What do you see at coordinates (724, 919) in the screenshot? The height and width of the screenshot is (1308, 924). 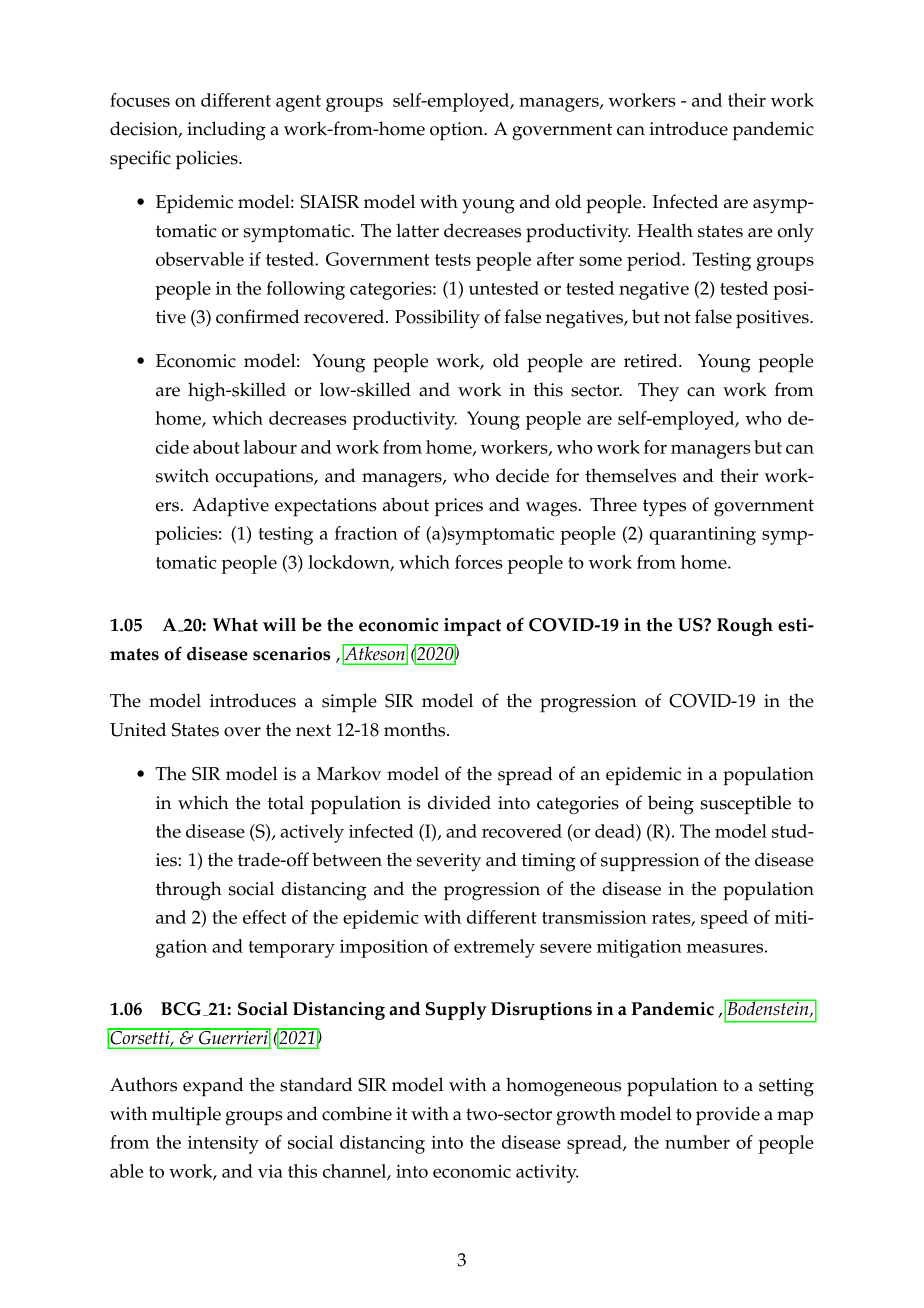 I see `speed` at bounding box center [724, 919].
